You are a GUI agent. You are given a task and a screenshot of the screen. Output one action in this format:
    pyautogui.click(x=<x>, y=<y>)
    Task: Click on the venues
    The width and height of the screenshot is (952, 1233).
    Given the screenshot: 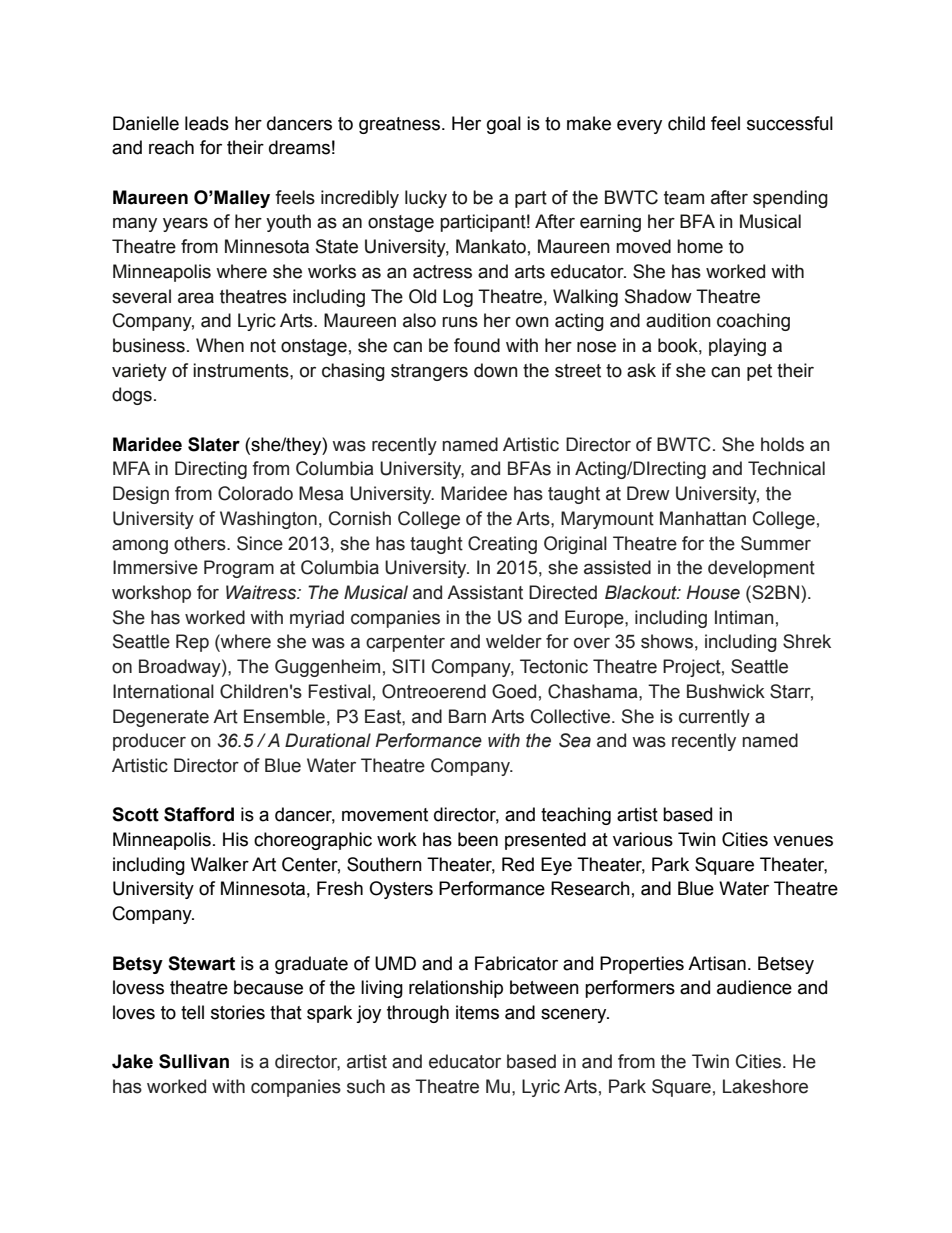 What is the action you would take?
    pyautogui.click(x=803, y=841)
